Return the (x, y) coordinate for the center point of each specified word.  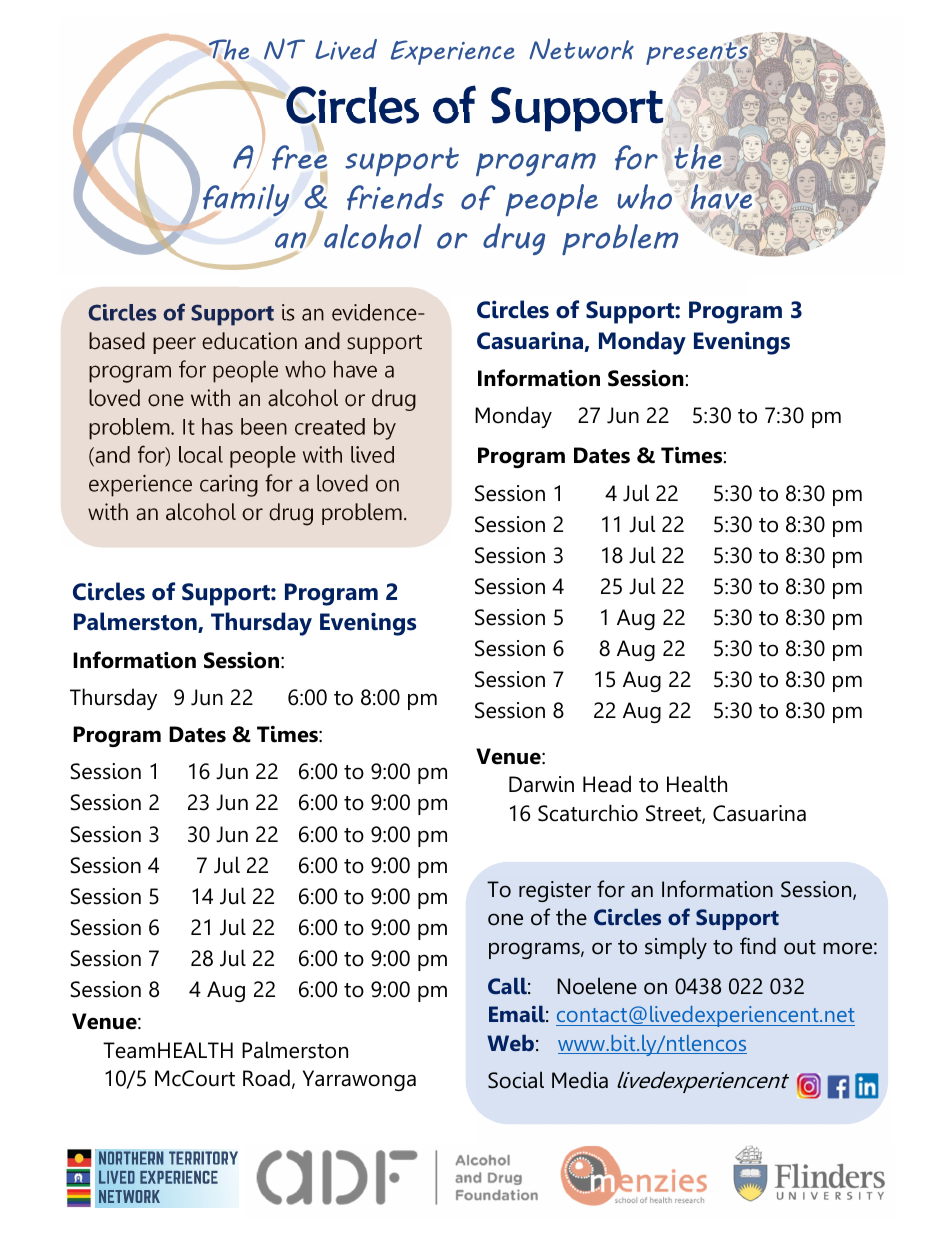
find (758, 946)
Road (266, 1078)
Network (581, 49)
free (300, 158)
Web (510, 1042)
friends (395, 196)
